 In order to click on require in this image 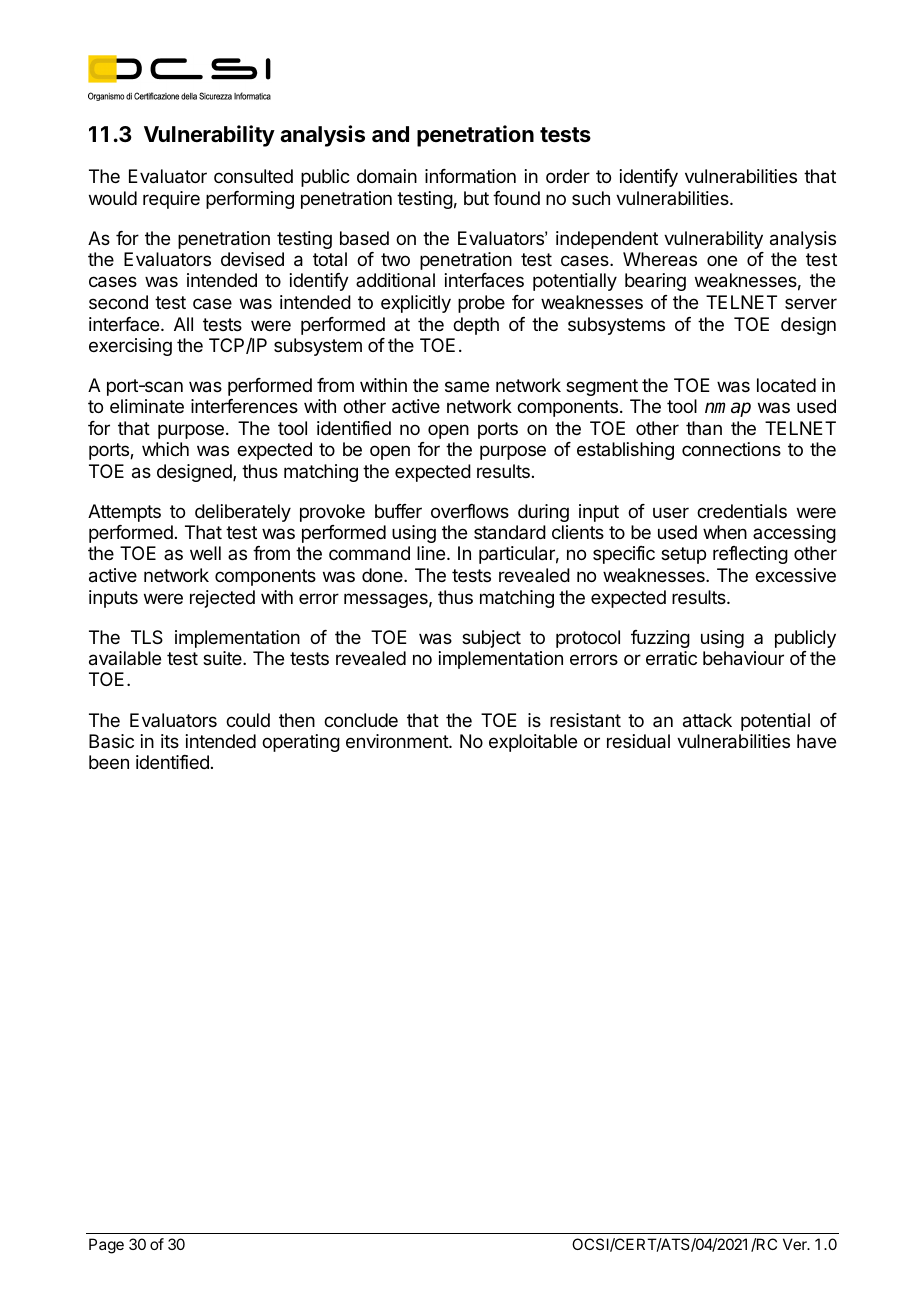, I will do `click(171, 200)`.
